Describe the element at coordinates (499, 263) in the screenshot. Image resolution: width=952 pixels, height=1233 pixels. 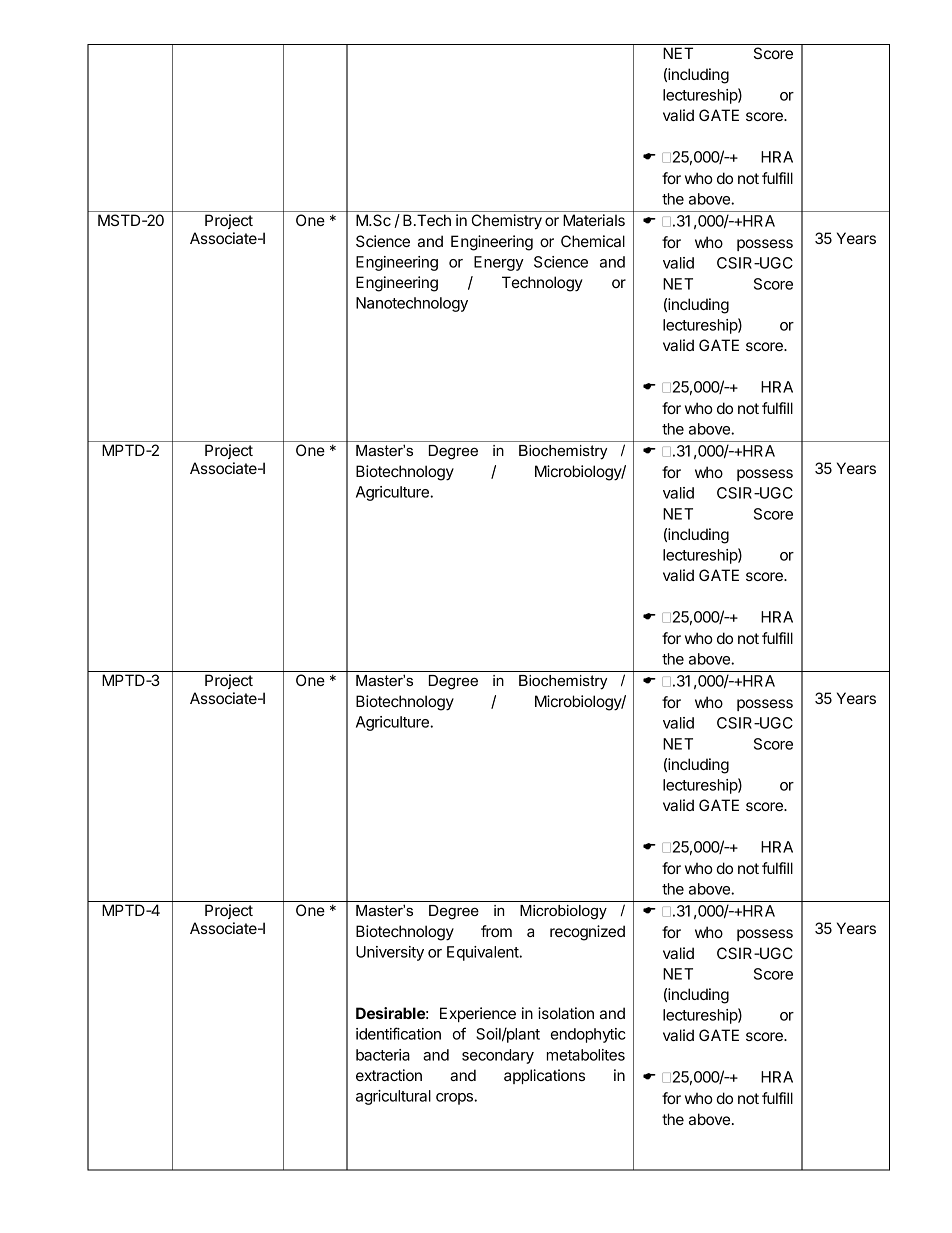
I see `Energy` at that location.
